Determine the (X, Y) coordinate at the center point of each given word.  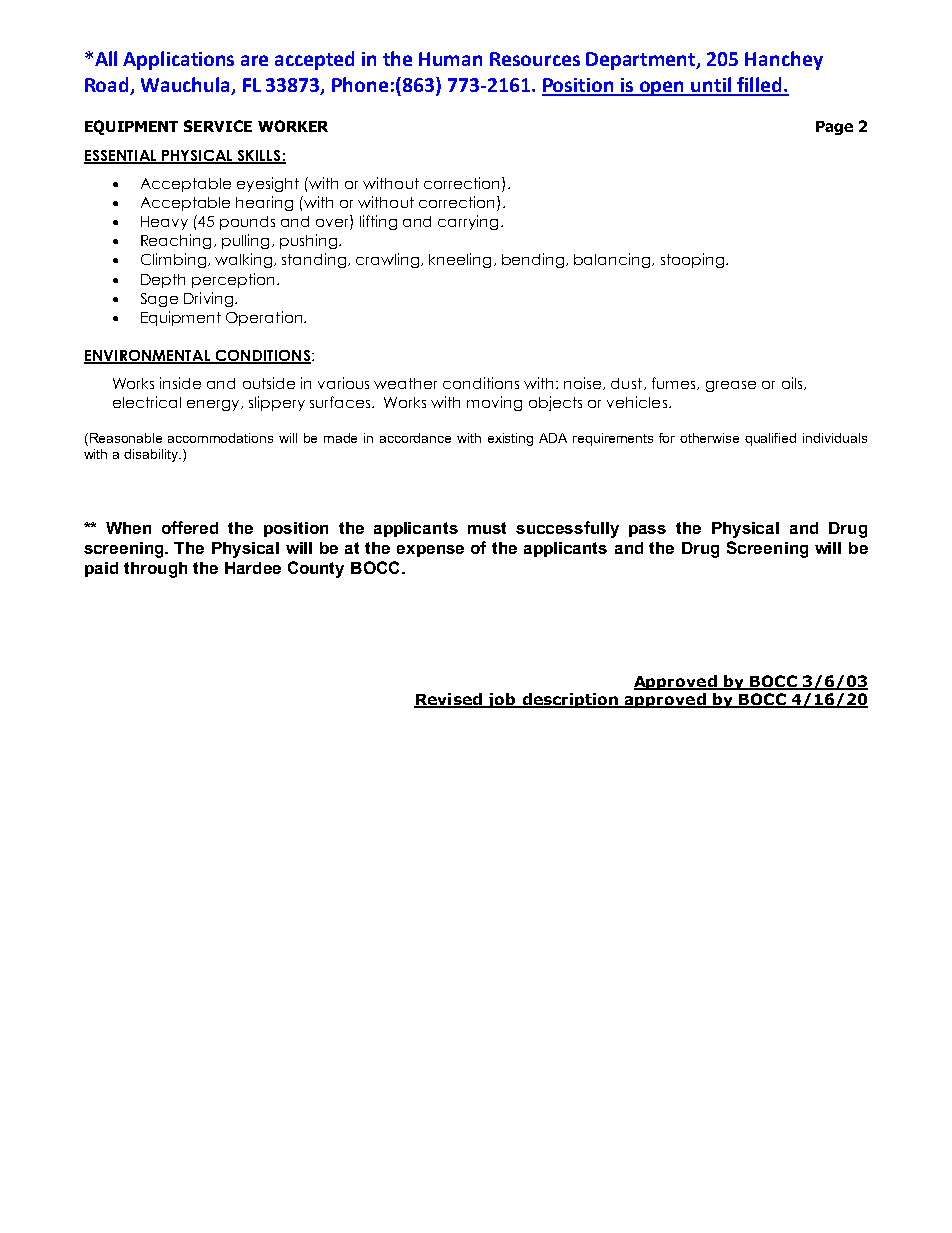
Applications (178, 60)
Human (450, 59)
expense (430, 551)
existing (510, 439)
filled (759, 86)
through (155, 570)
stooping (694, 260)
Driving (210, 299)
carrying (468, 222)
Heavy (164, 223)
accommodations (220, 438)
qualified (770, 439)
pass (647, 531)
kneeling (460, 260)
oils (793, 383)
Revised (449, 700)
